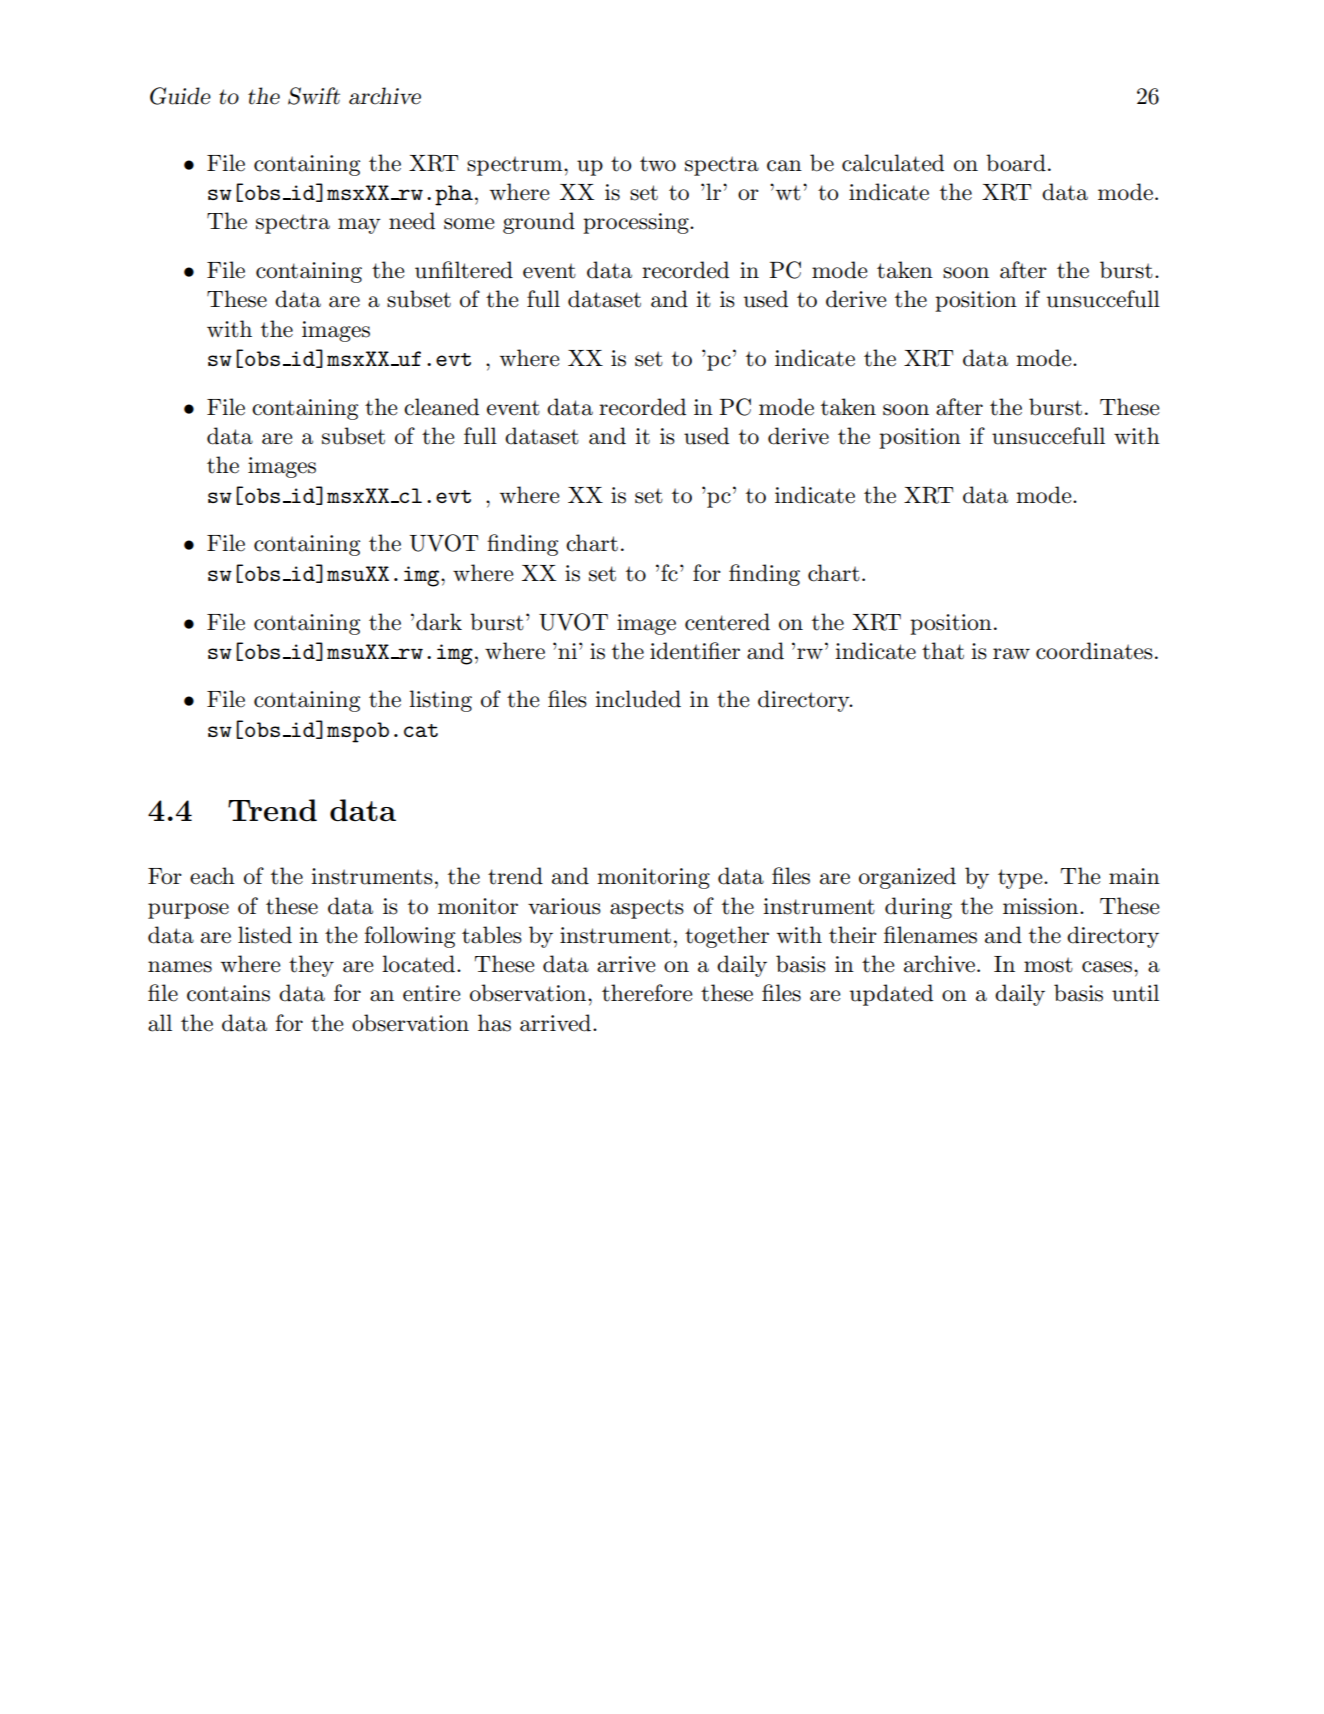  I want to click on board, so click(1016, 163).
